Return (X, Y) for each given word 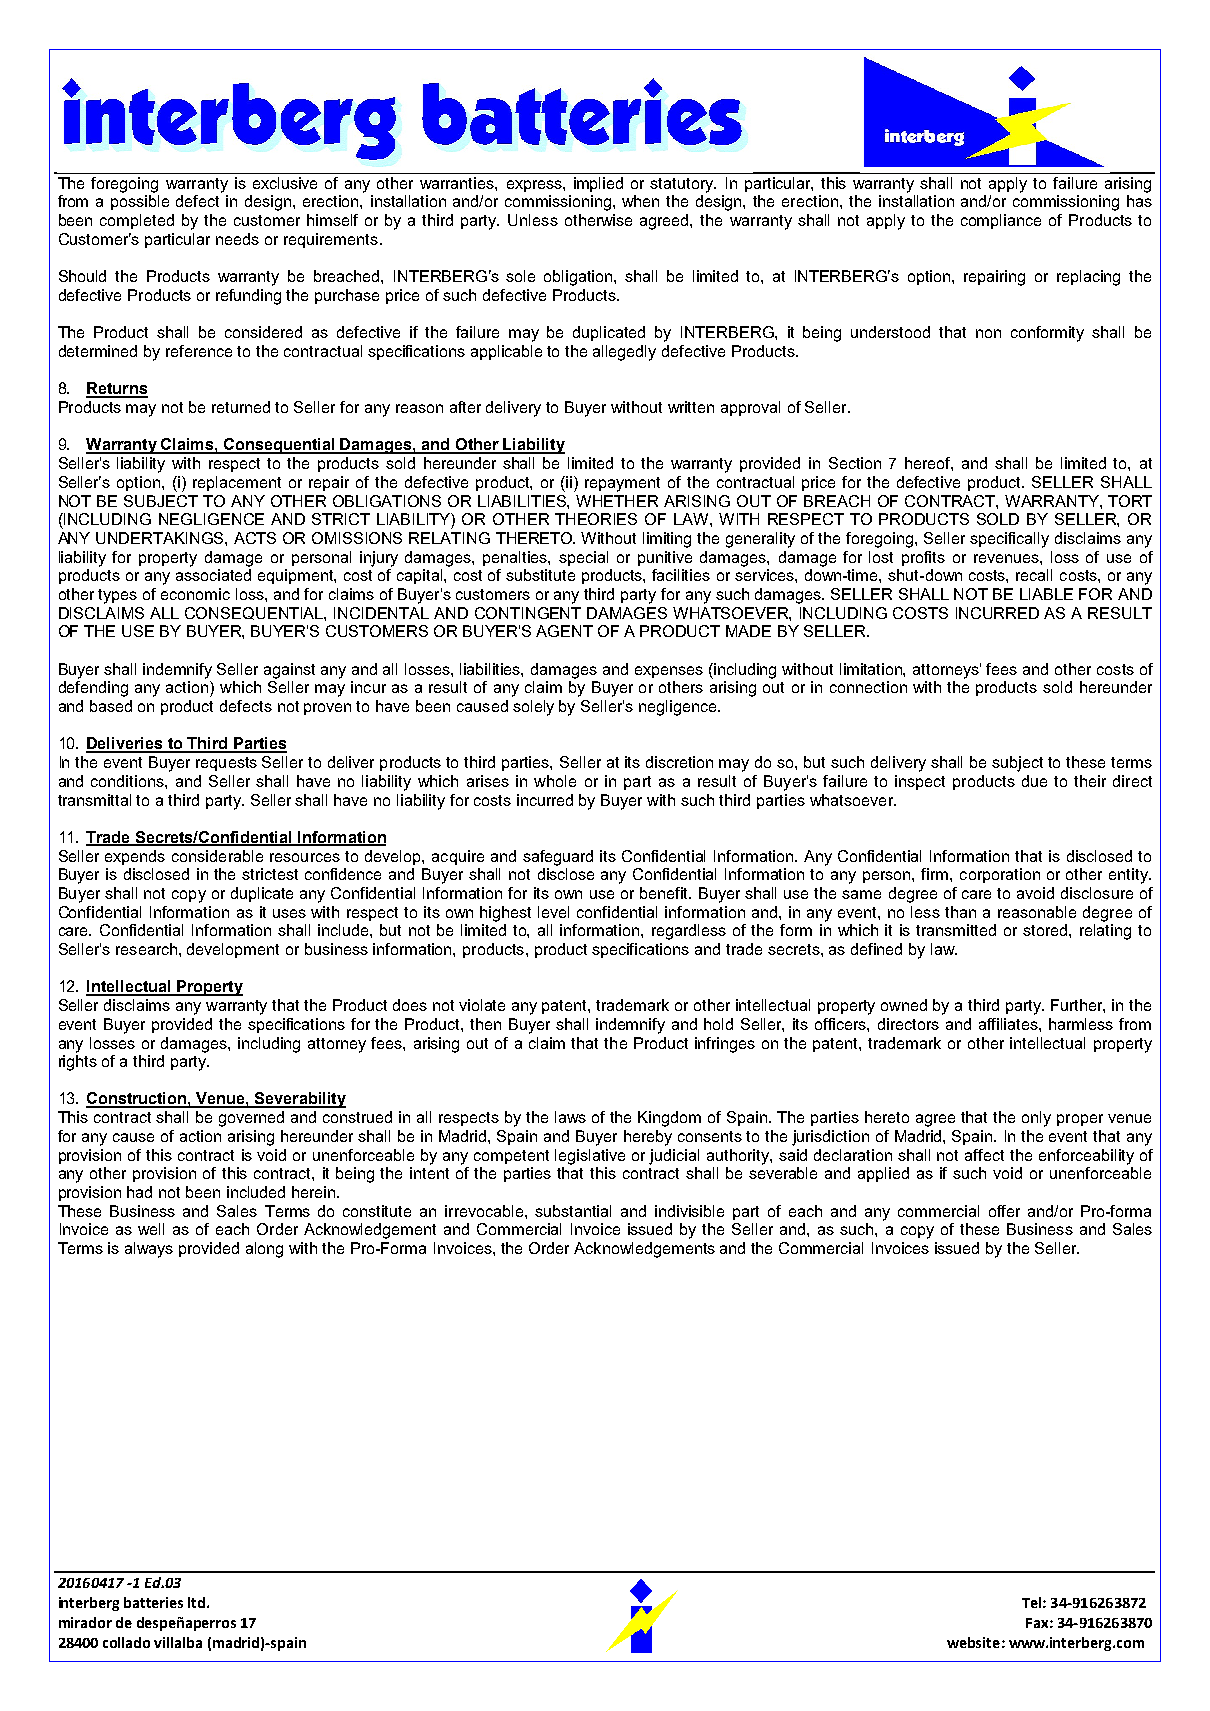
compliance (1001, 221)
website (973, 1642)
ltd (198, 1602)
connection (868, 687)
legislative (590, 1157)
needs (237, 239)
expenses (669, 672)
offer (1004, 1211)
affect (984, 1155)
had (139, 1192)
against (289, 671)
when (640, 201)
